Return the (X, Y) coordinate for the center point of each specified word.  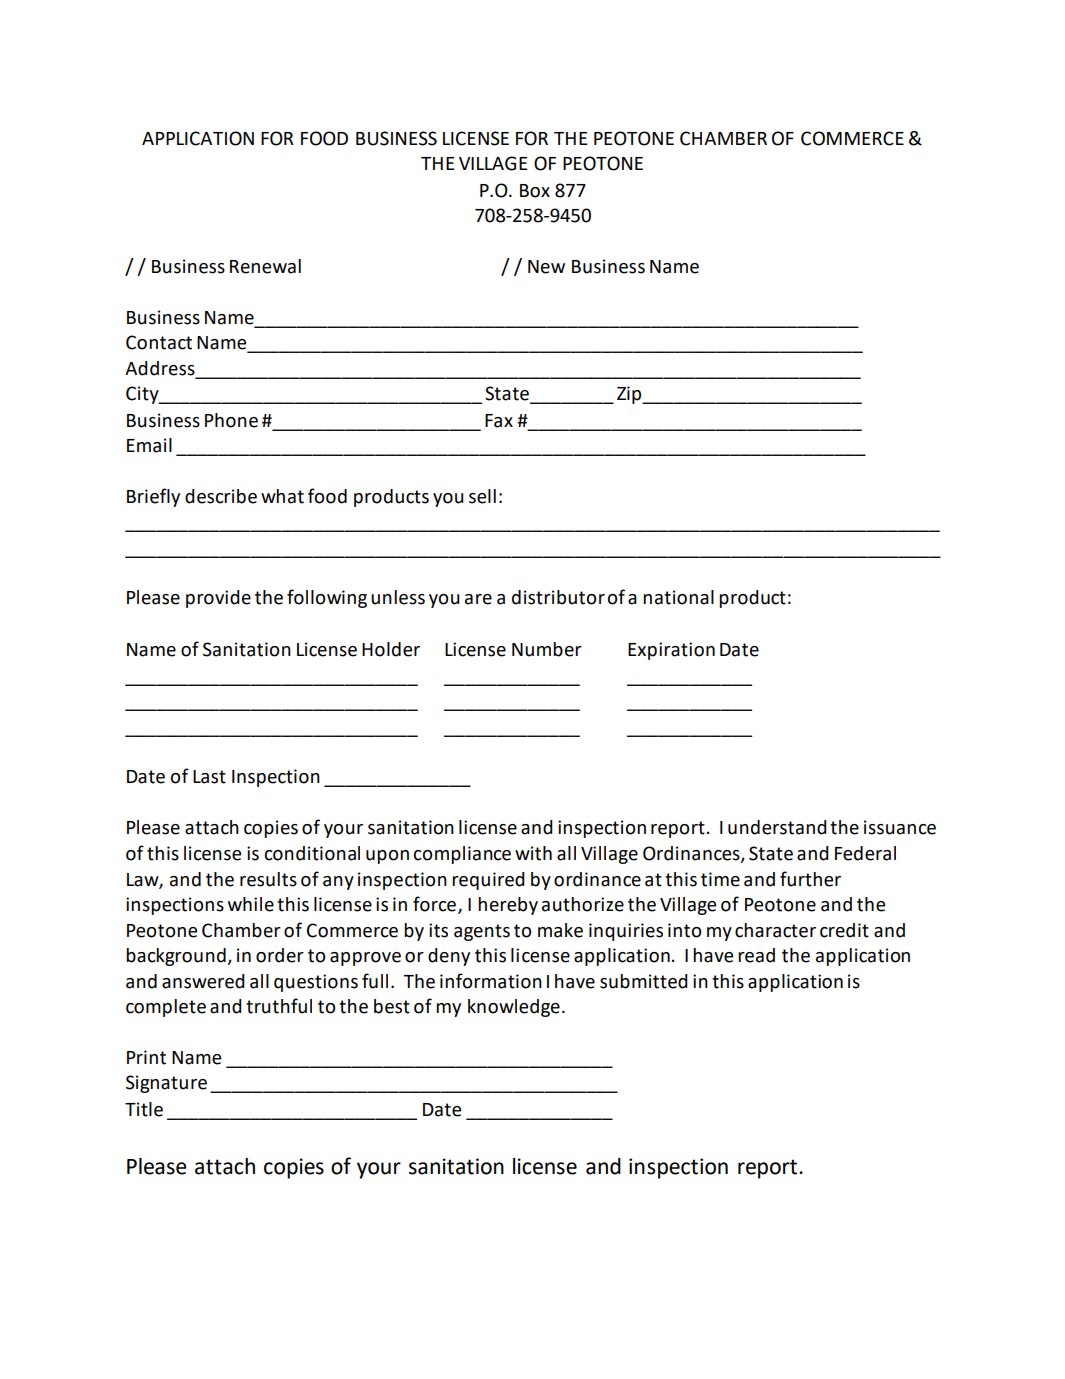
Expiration (671, 651)
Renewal (265, 266)
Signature (166, 1084)
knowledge (514, 1008)
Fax (499, 421)
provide (218, 599)
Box (535, 191)
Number (547, 649)
